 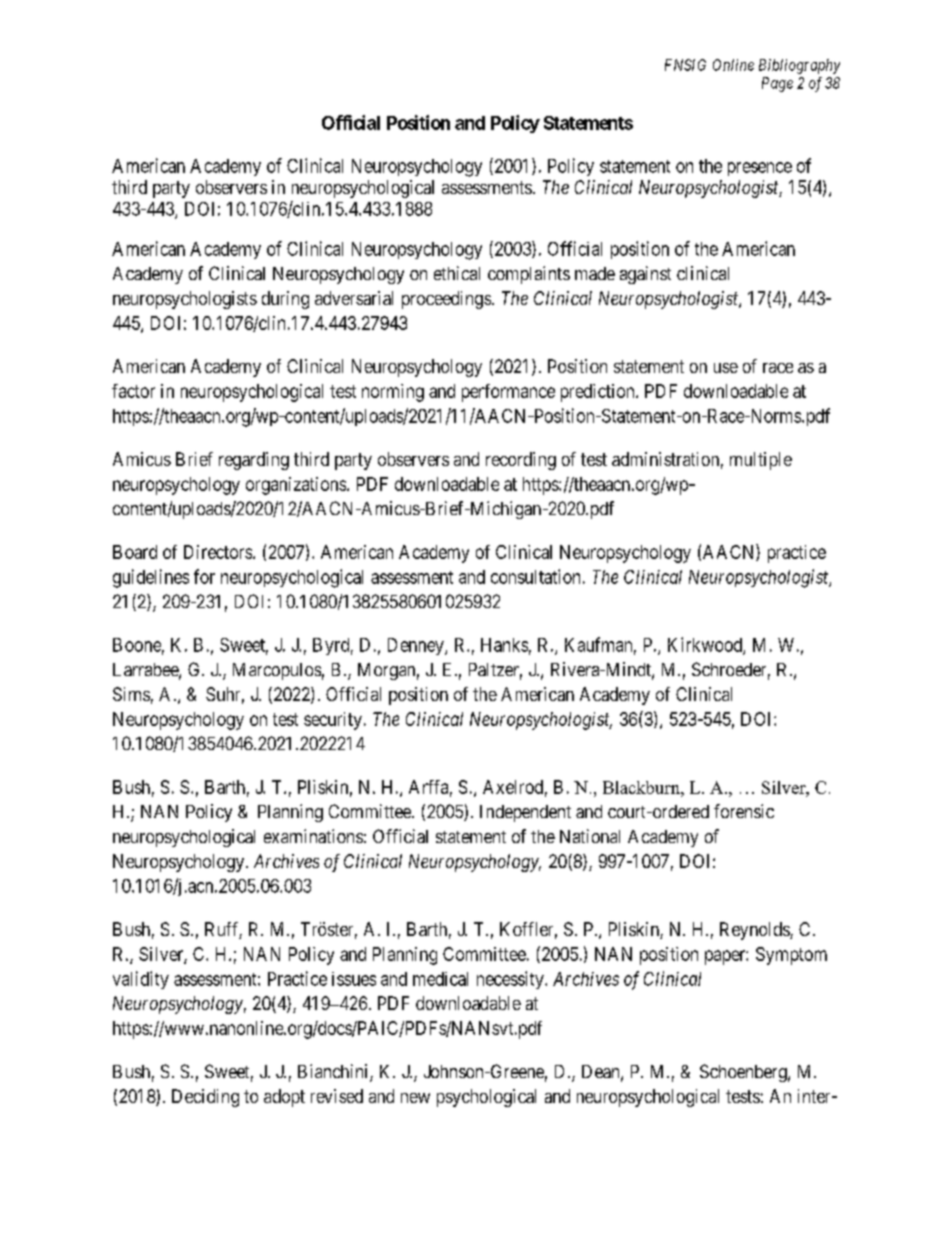 What do you see at coordinates (645, 275) in the screenshot?
I see `against` at bounding box center [645, 275].
